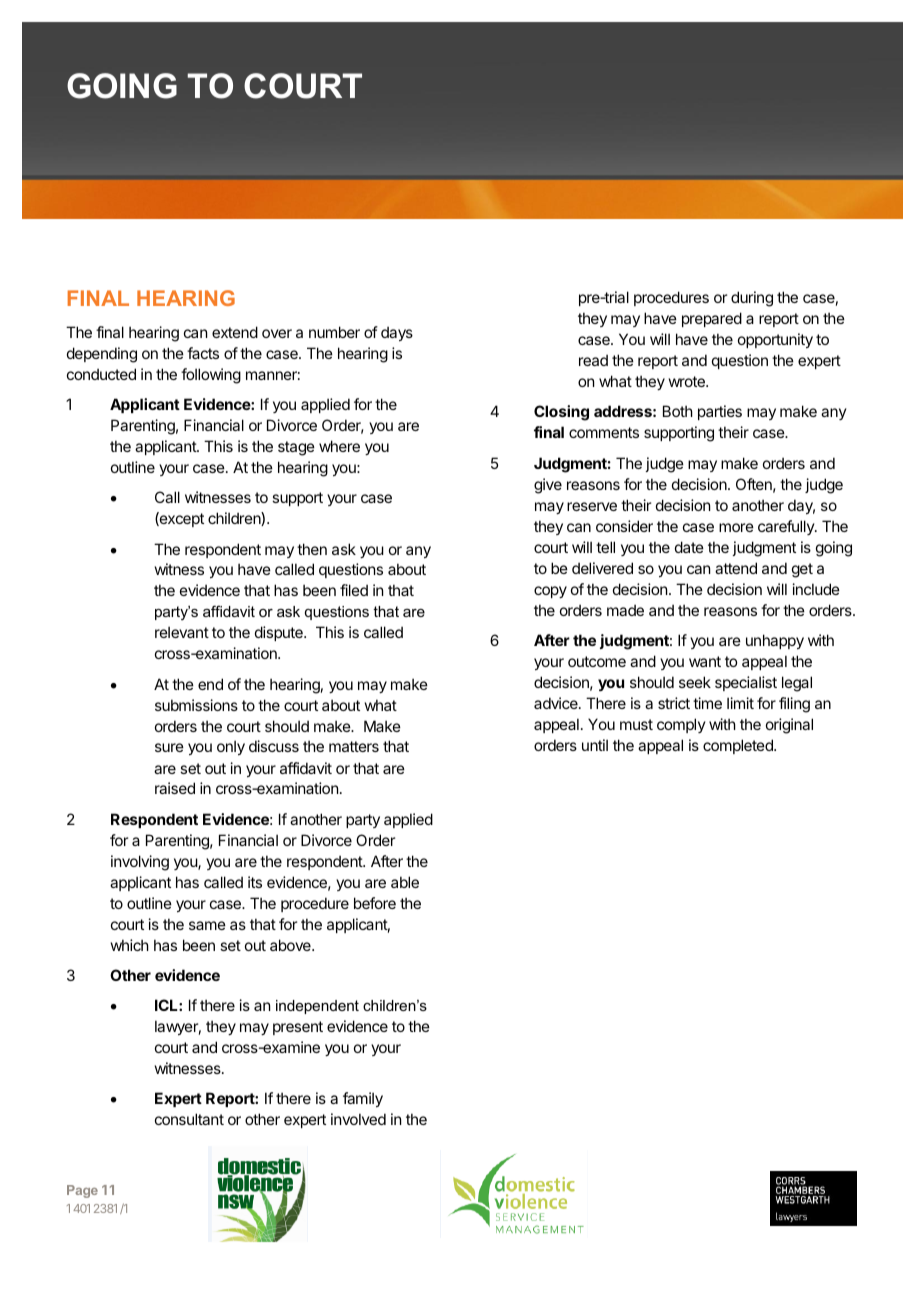 The image size is (924, 1308). Describe the element at coordinates (182, 632) in the page. I see `relevant` at that location.
